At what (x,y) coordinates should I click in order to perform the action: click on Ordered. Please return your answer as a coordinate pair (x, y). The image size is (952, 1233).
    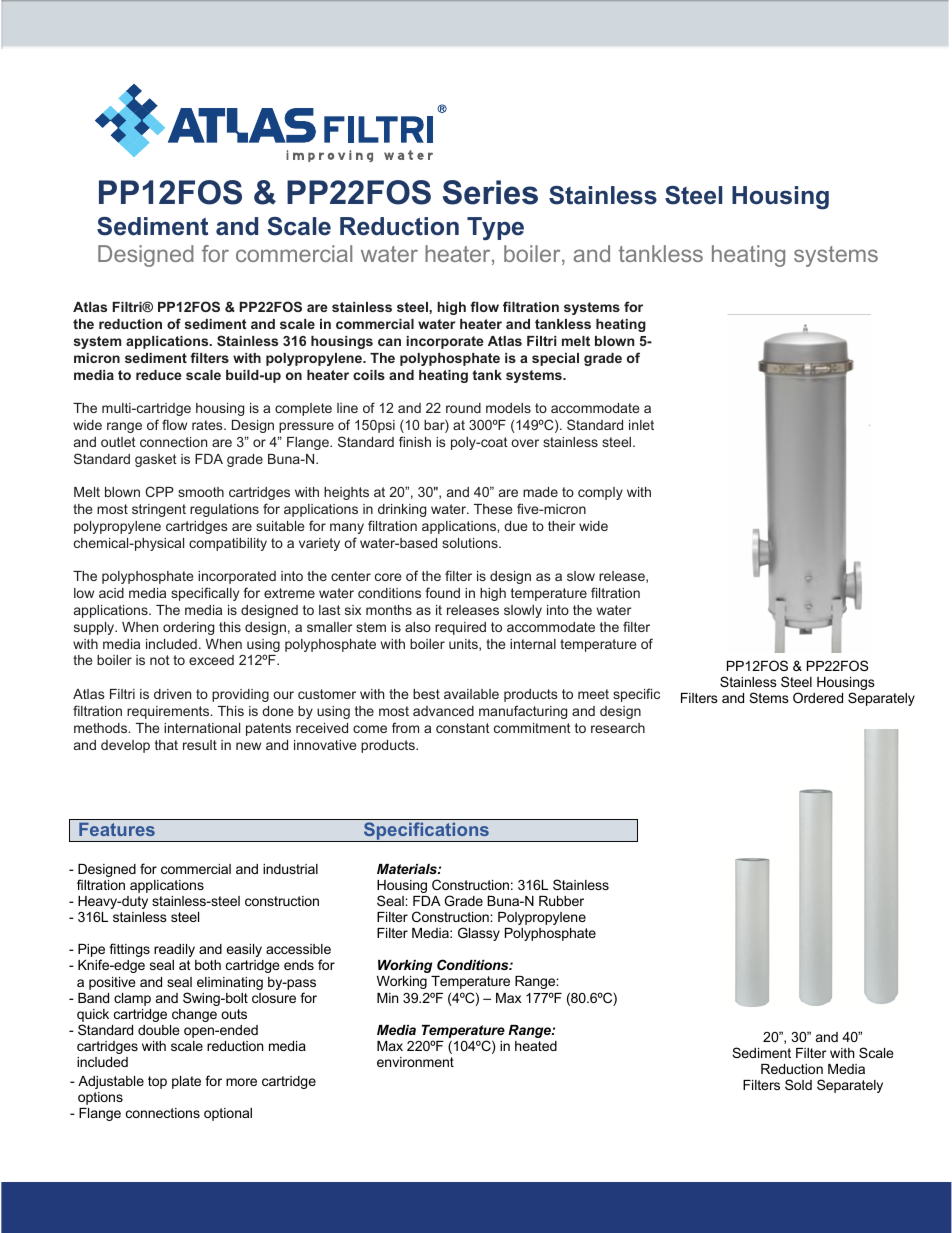
    Looking at the image, I should click on (818, 697).
